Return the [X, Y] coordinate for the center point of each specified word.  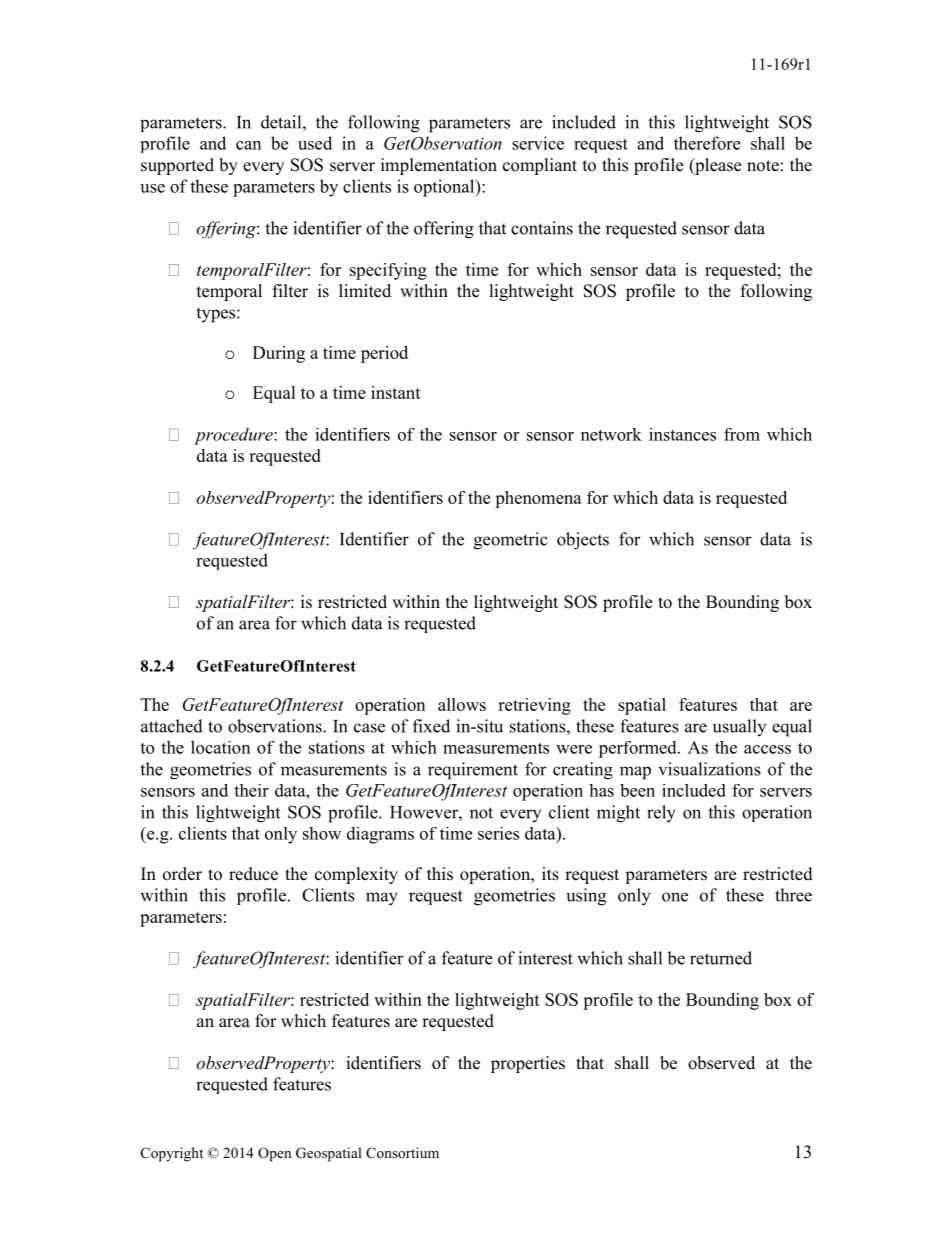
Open [274, 1154]
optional [445, 188]
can [248, 145]
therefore [707, 143]
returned [721, 958]
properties [528, 1064]
